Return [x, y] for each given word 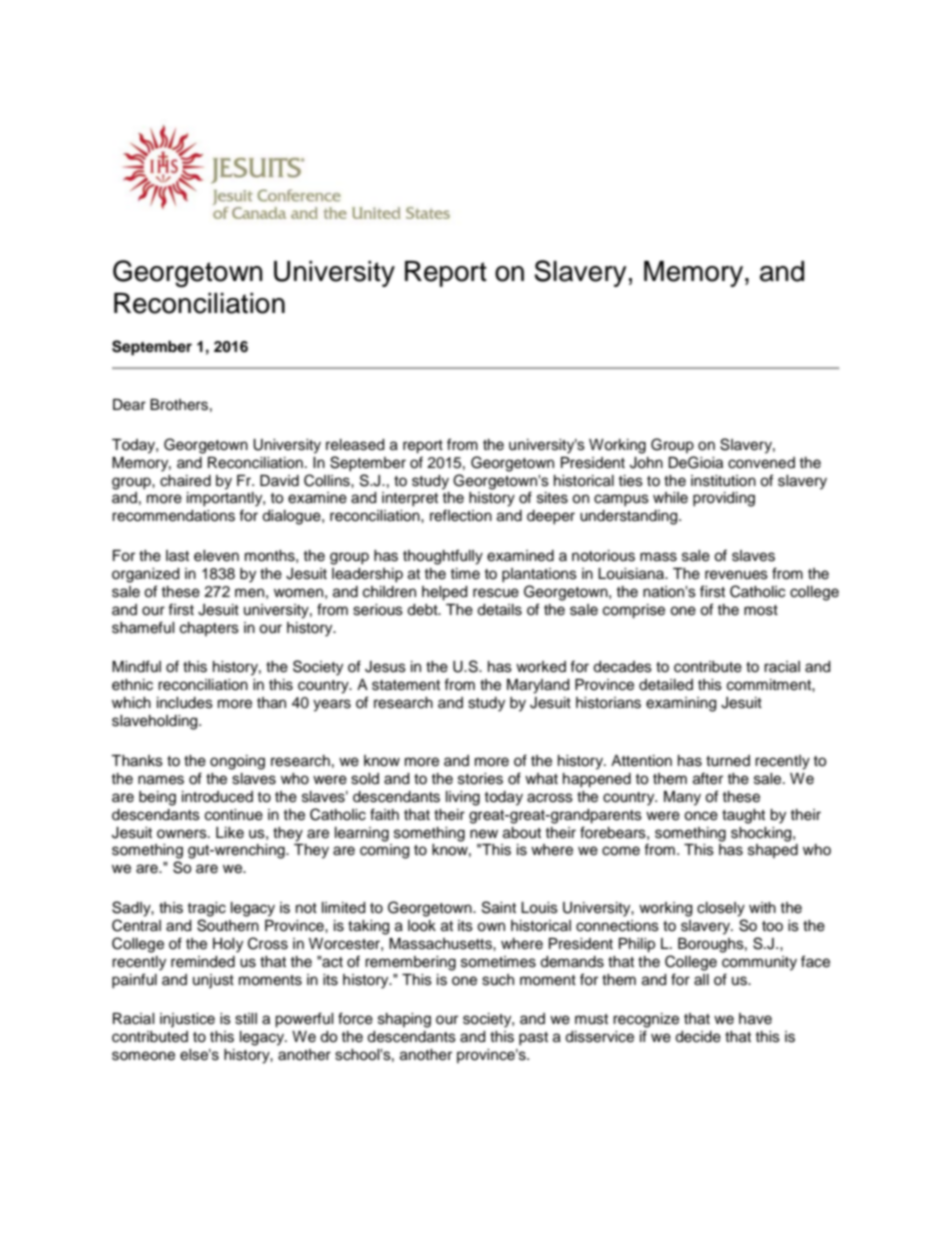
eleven [216, 556]
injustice [187, 1020]
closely [721, 909]
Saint [499, 907]
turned [728, 761]
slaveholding [156, 722]
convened [761, 463]
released [355, 445]
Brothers [179, 405]
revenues [736, 575]
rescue [496, 593]
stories [480, 779]
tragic [206, 909]
